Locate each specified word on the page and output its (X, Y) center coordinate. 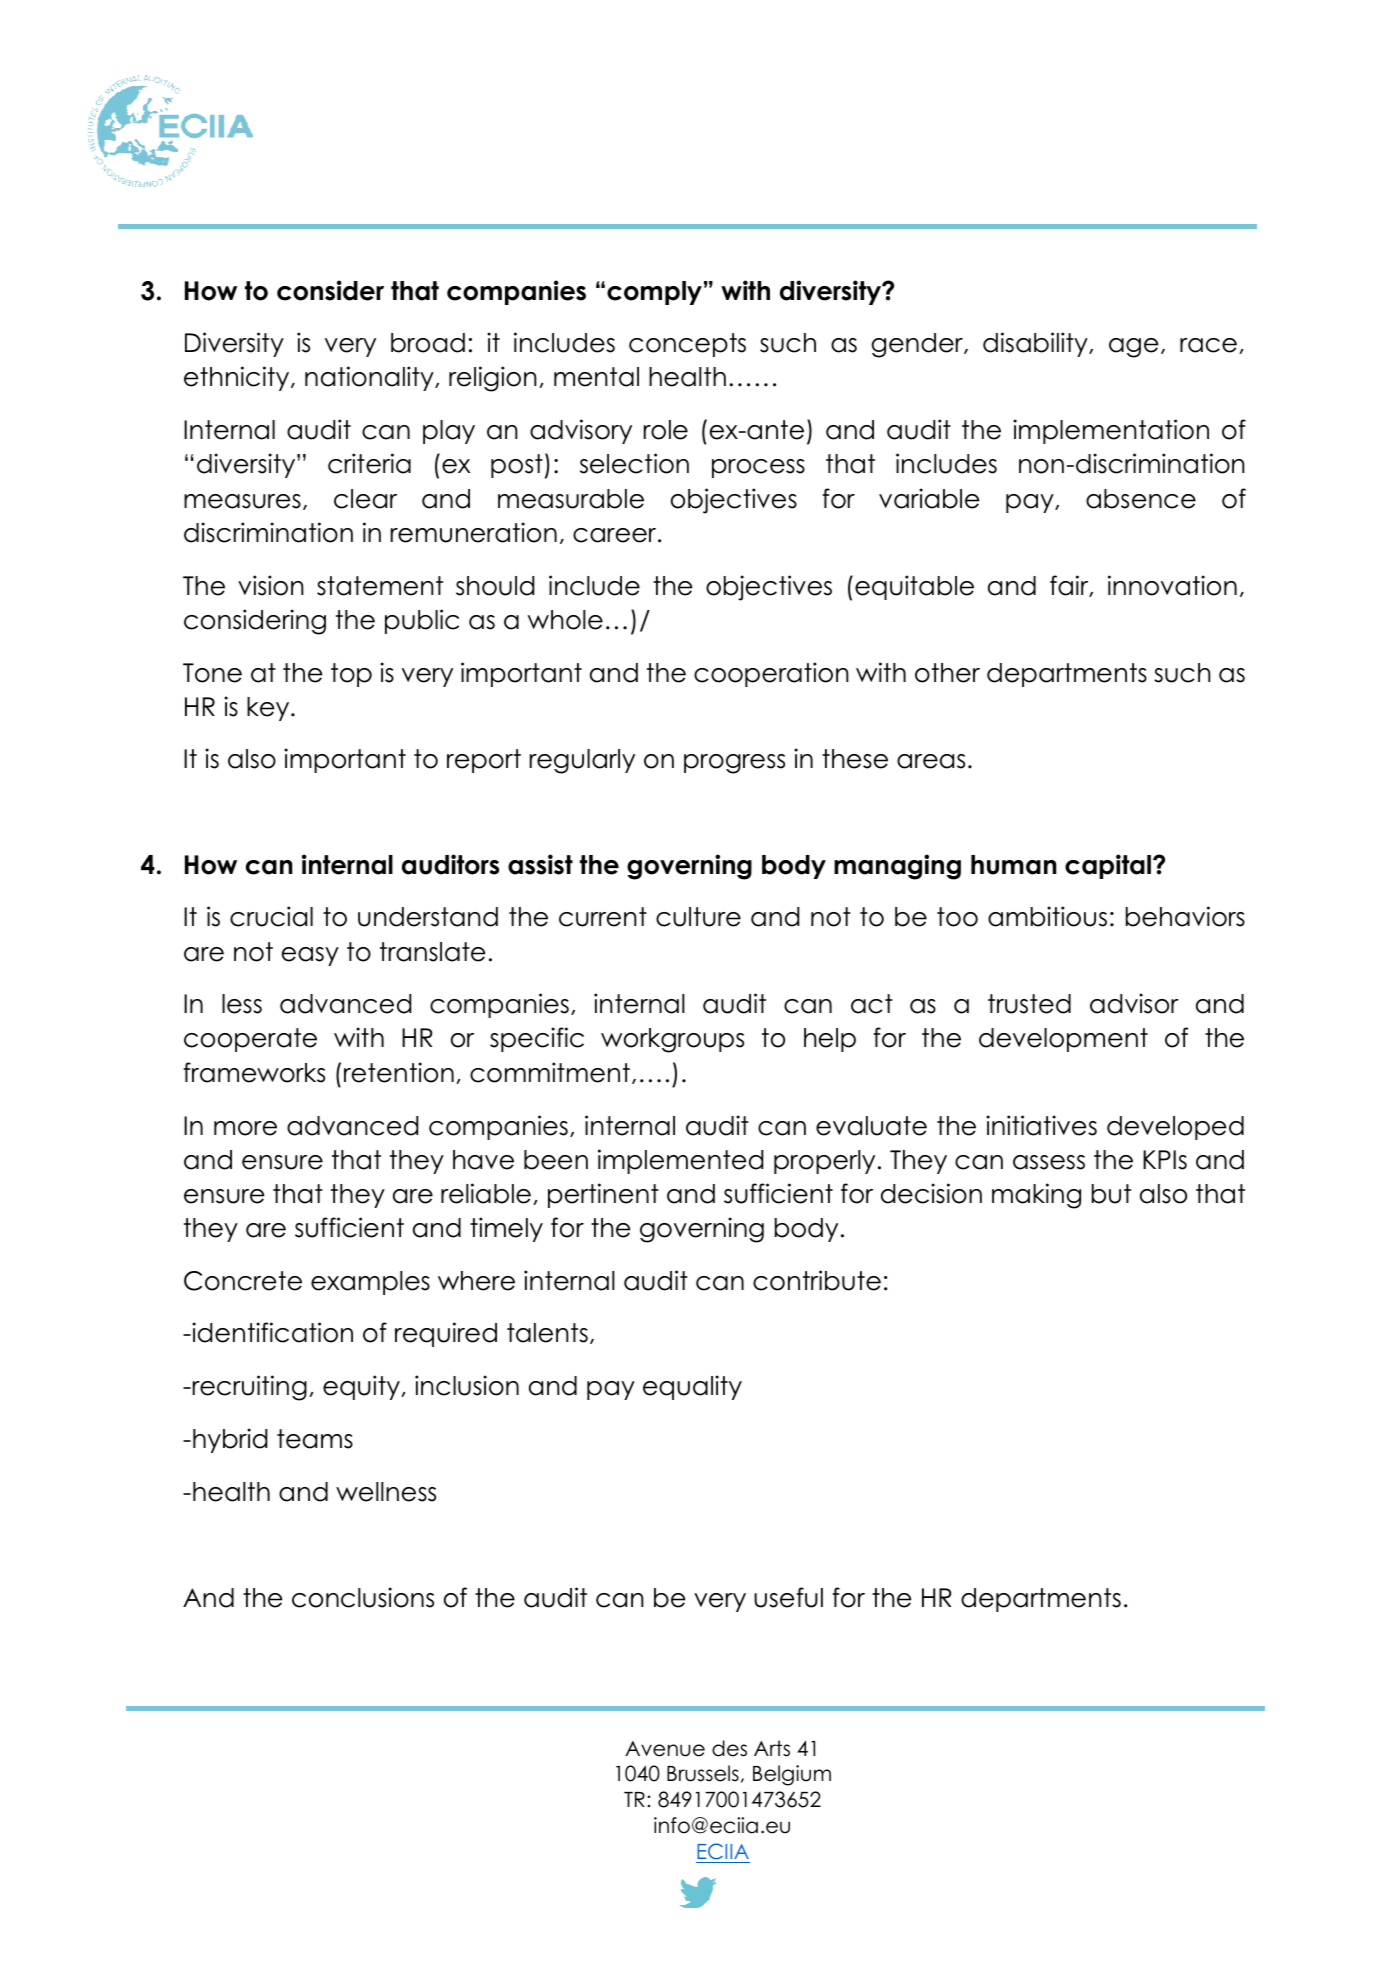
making (1036, 1196)
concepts (687, 345)
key (269, 709)
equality (692, 1387)
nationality (370, 378)
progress (734, 764)
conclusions (363, 1597)
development (1063, 1040)
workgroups (672, 1040)
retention (399, 1072)
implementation (1111, 431)
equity (362, 1387)
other (947, 673)
